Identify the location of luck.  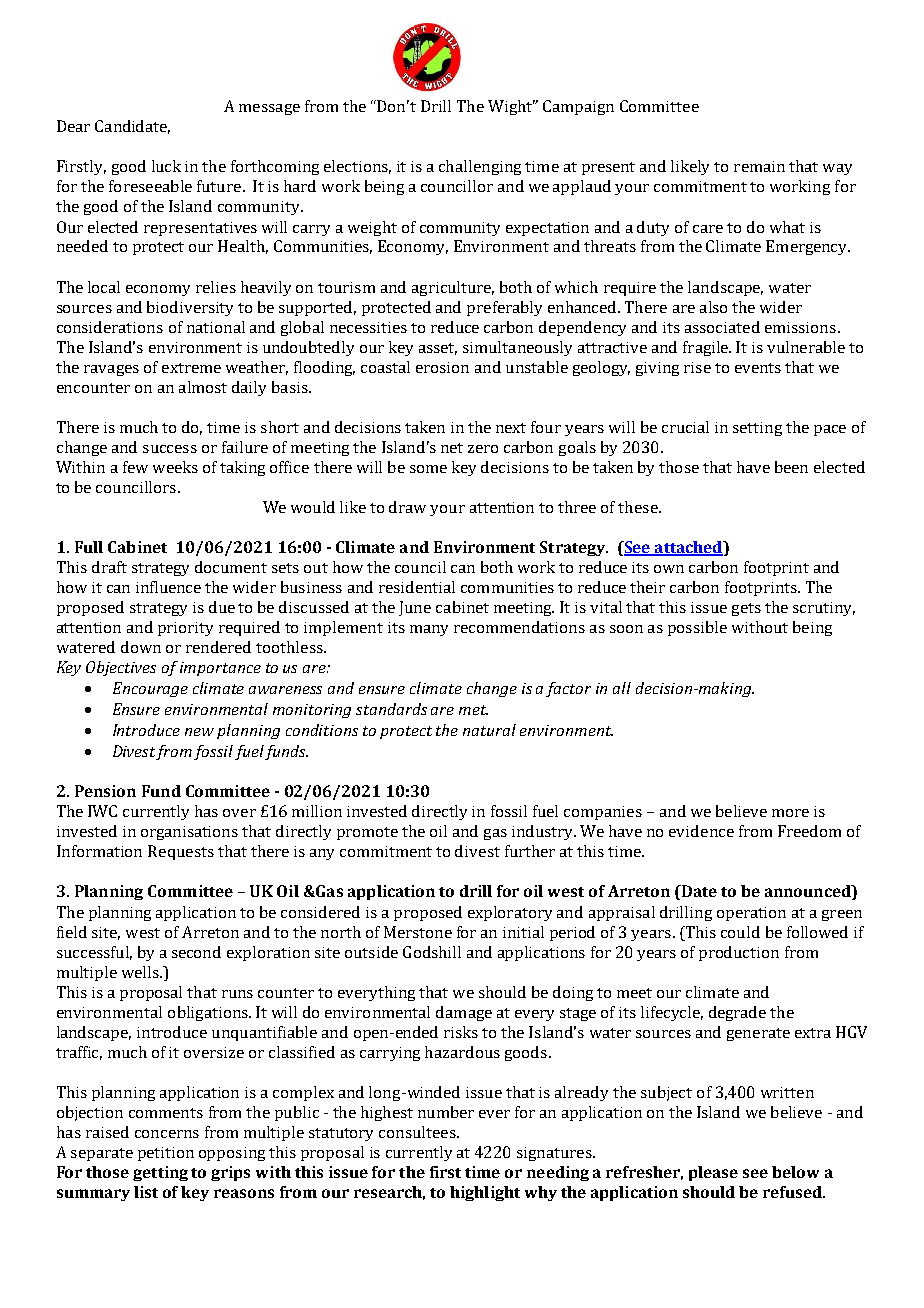
(166, 166).
